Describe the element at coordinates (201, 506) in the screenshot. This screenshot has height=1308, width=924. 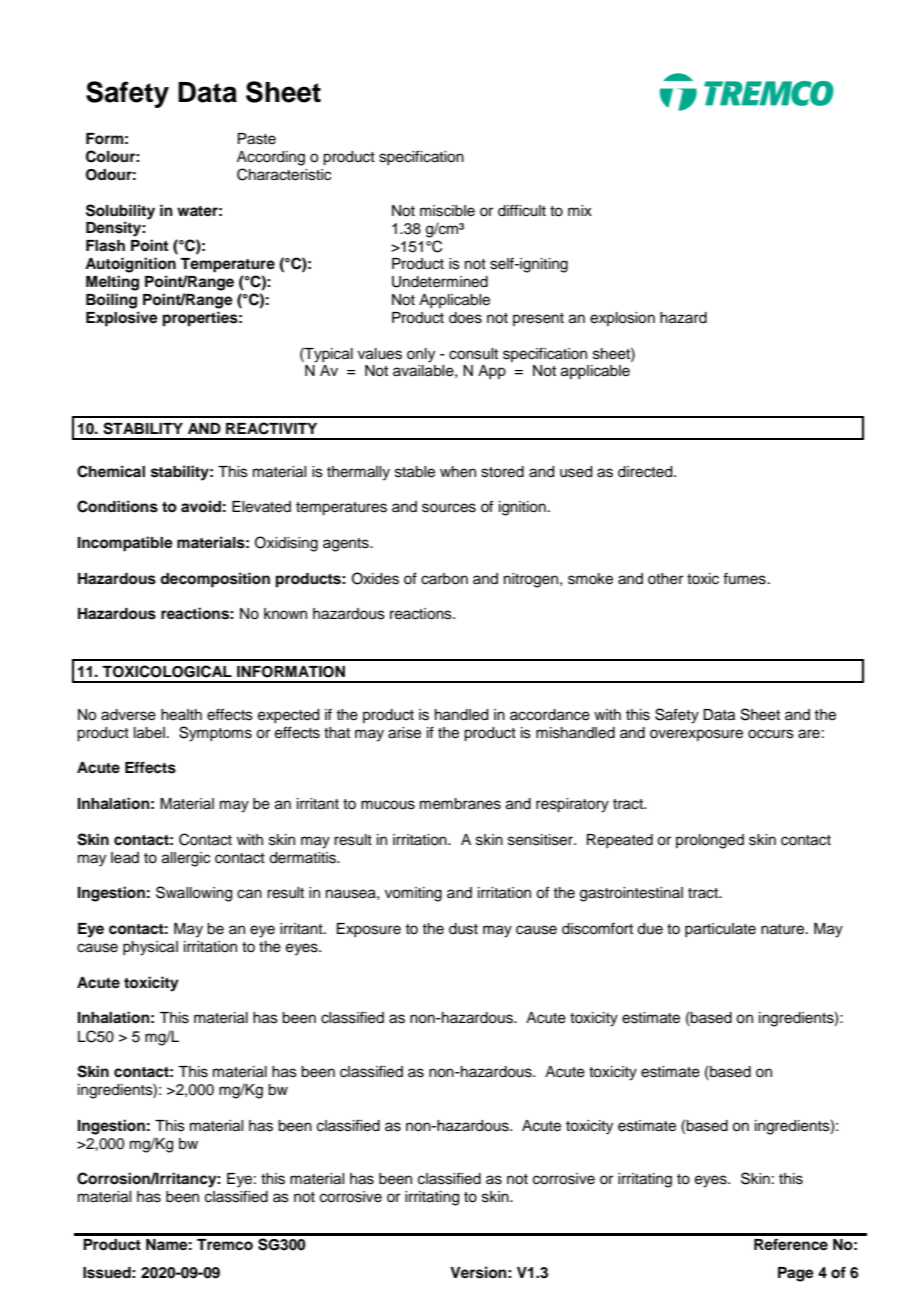
I see `avoid` at that location.
